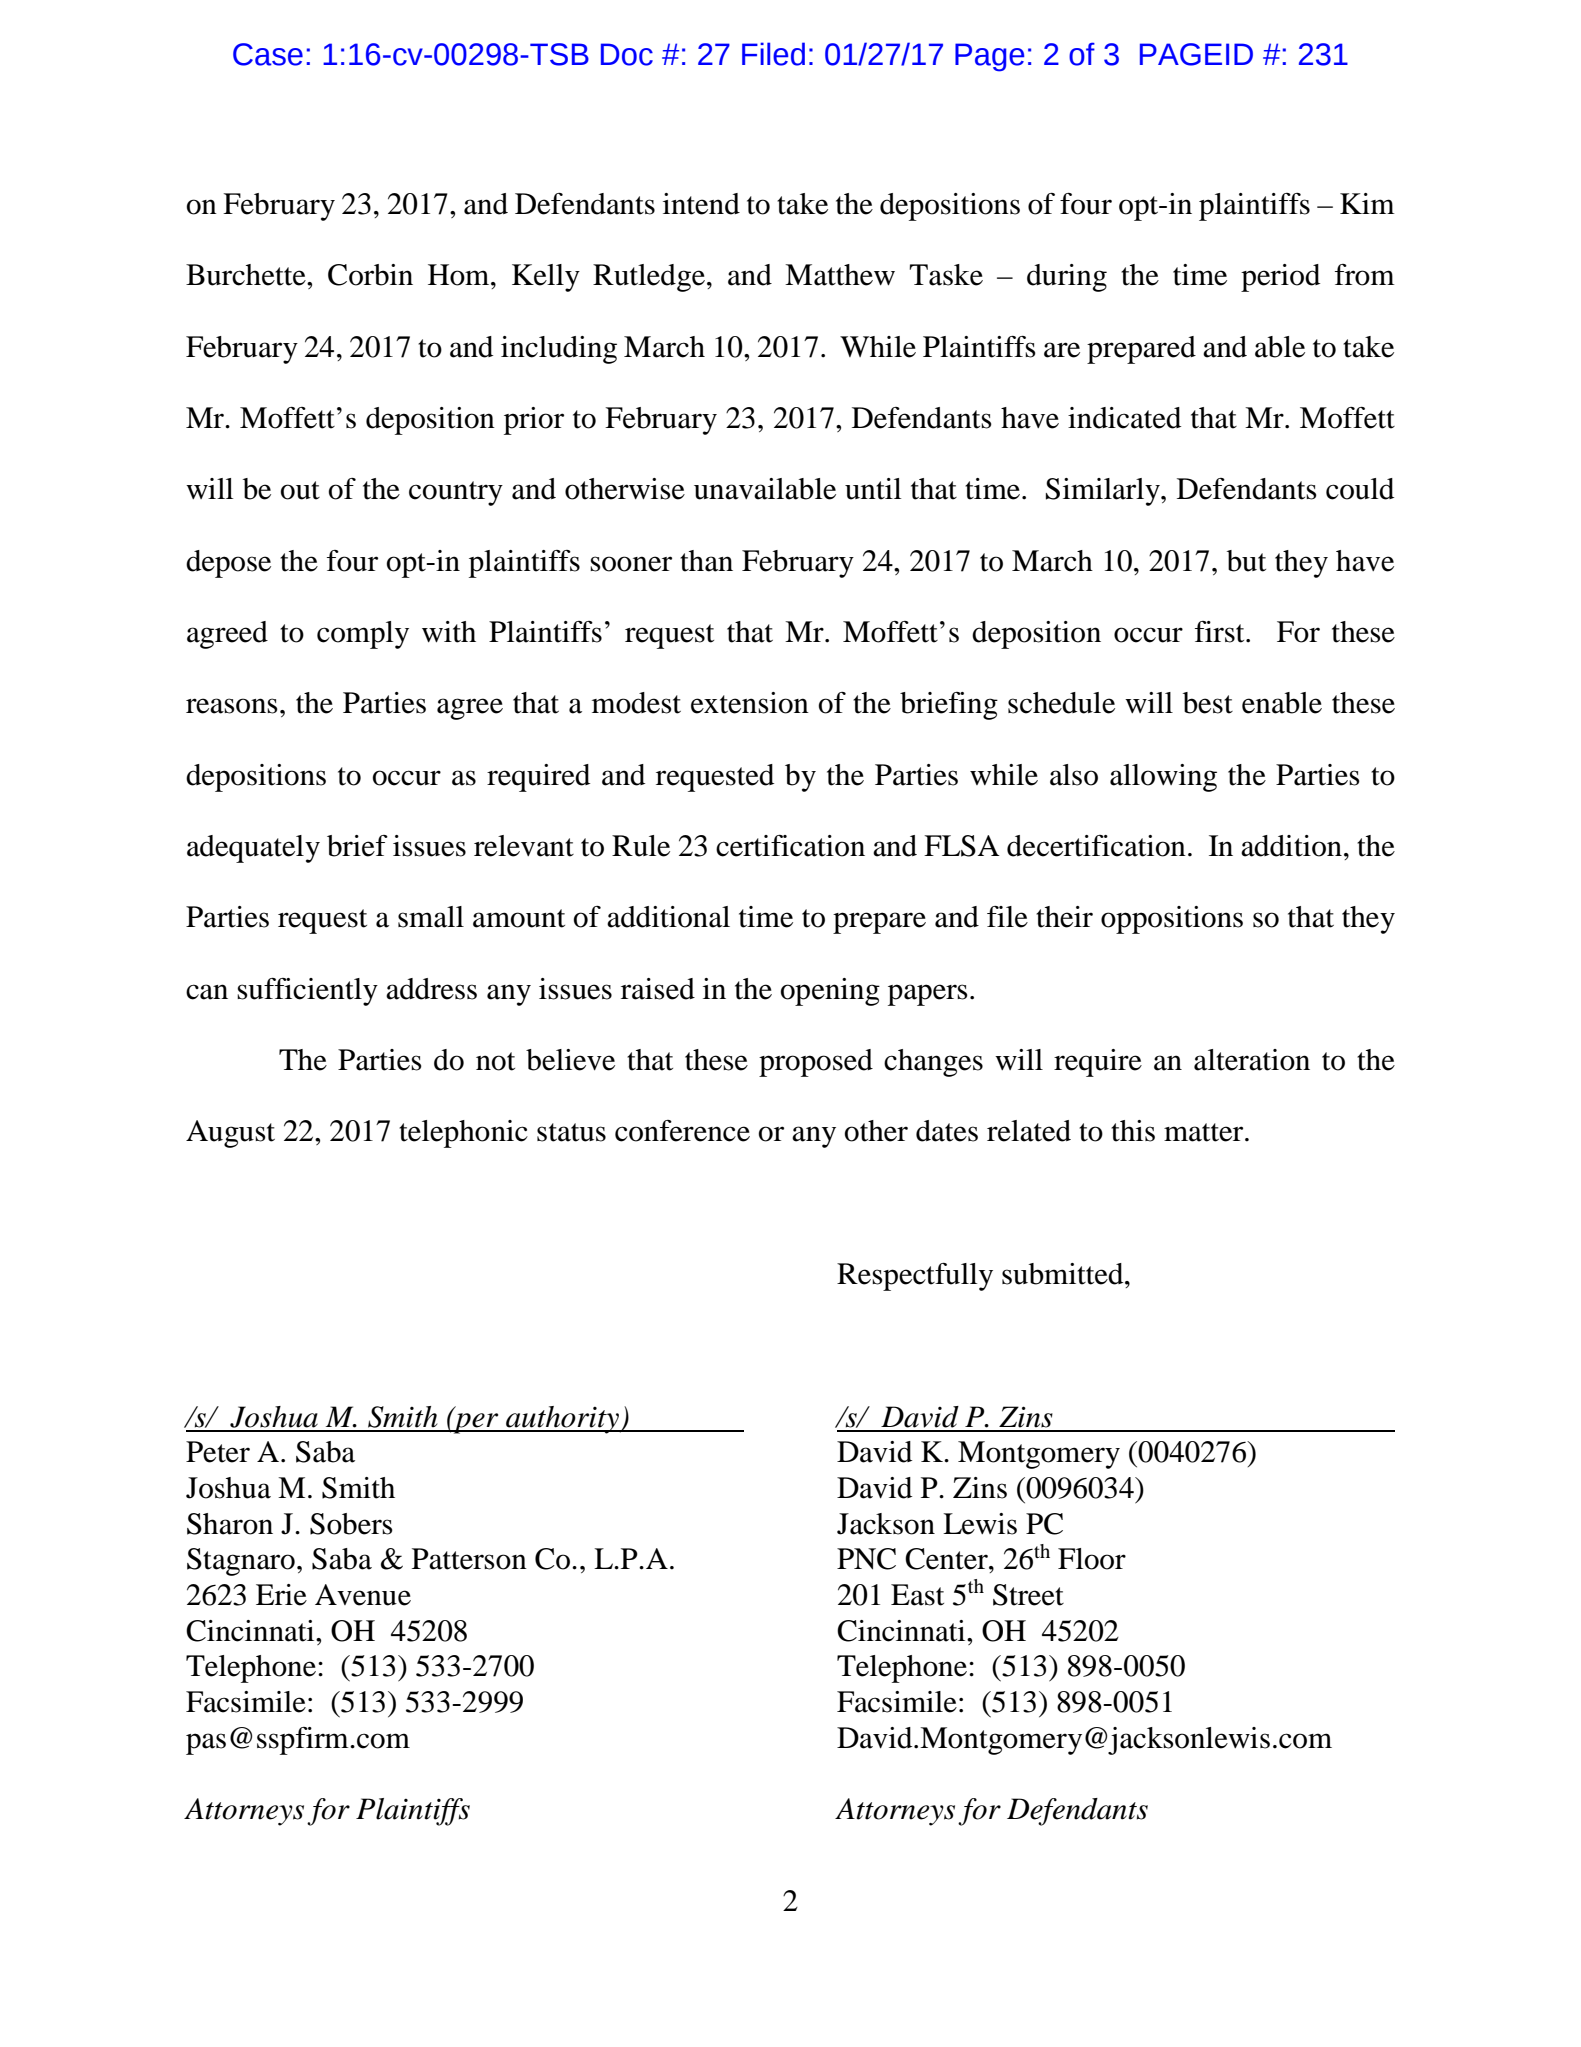  Describe the element at coordinates (1064, 1274) in the screenshot. I see `submitted` at that location.
